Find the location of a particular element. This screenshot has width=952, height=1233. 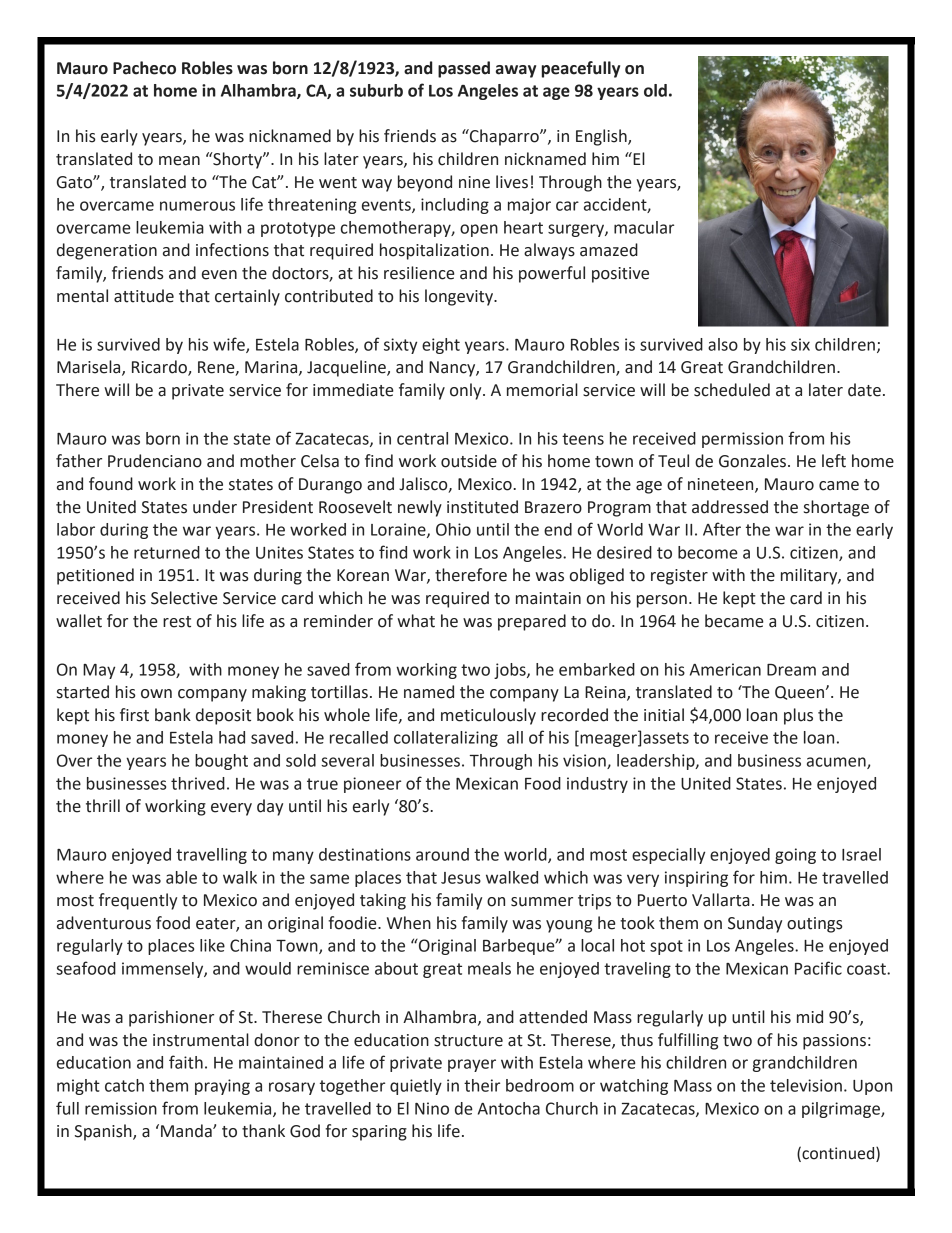

acumen is located at coordinates (837, 763).
